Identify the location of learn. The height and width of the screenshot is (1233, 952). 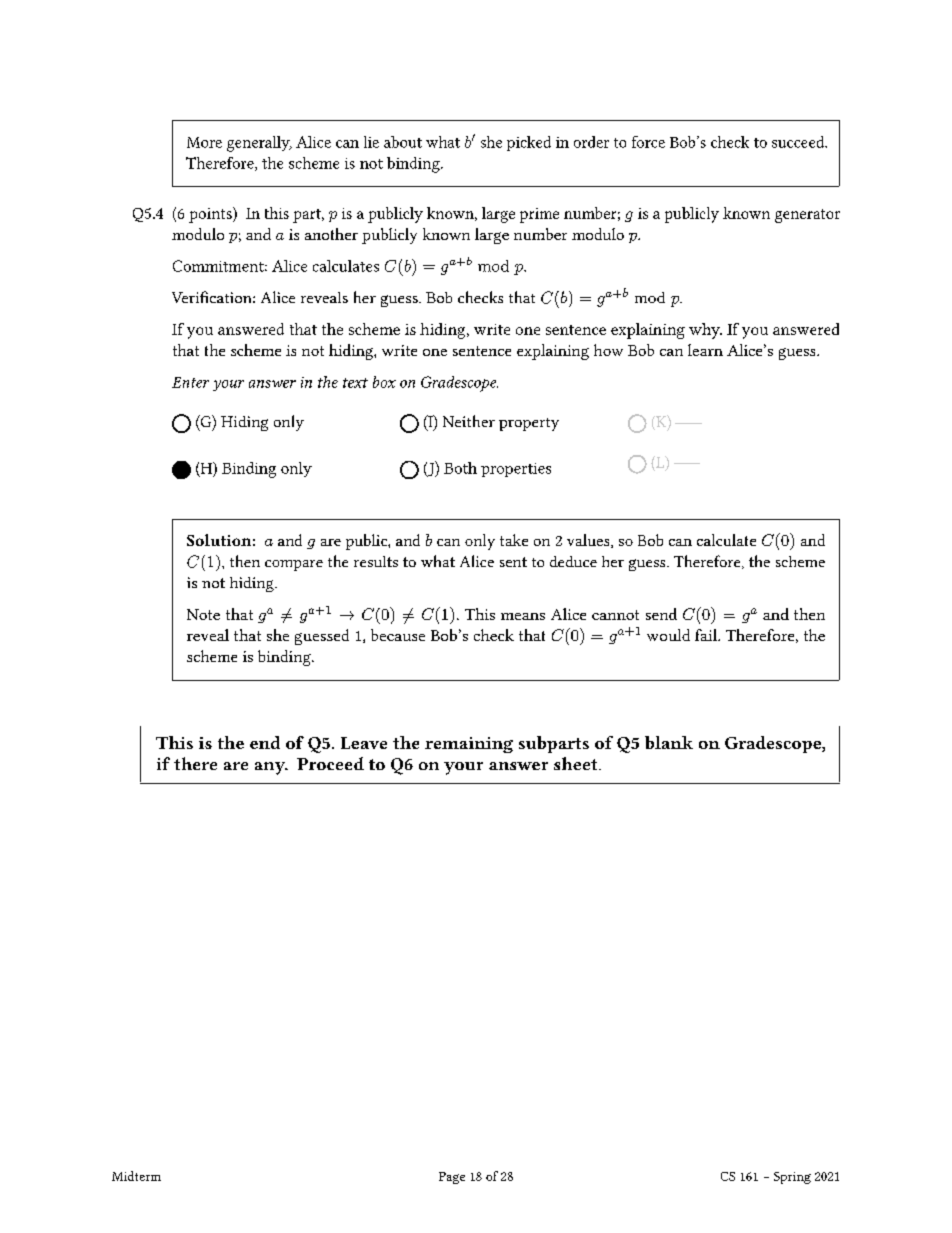
(705, 350).
